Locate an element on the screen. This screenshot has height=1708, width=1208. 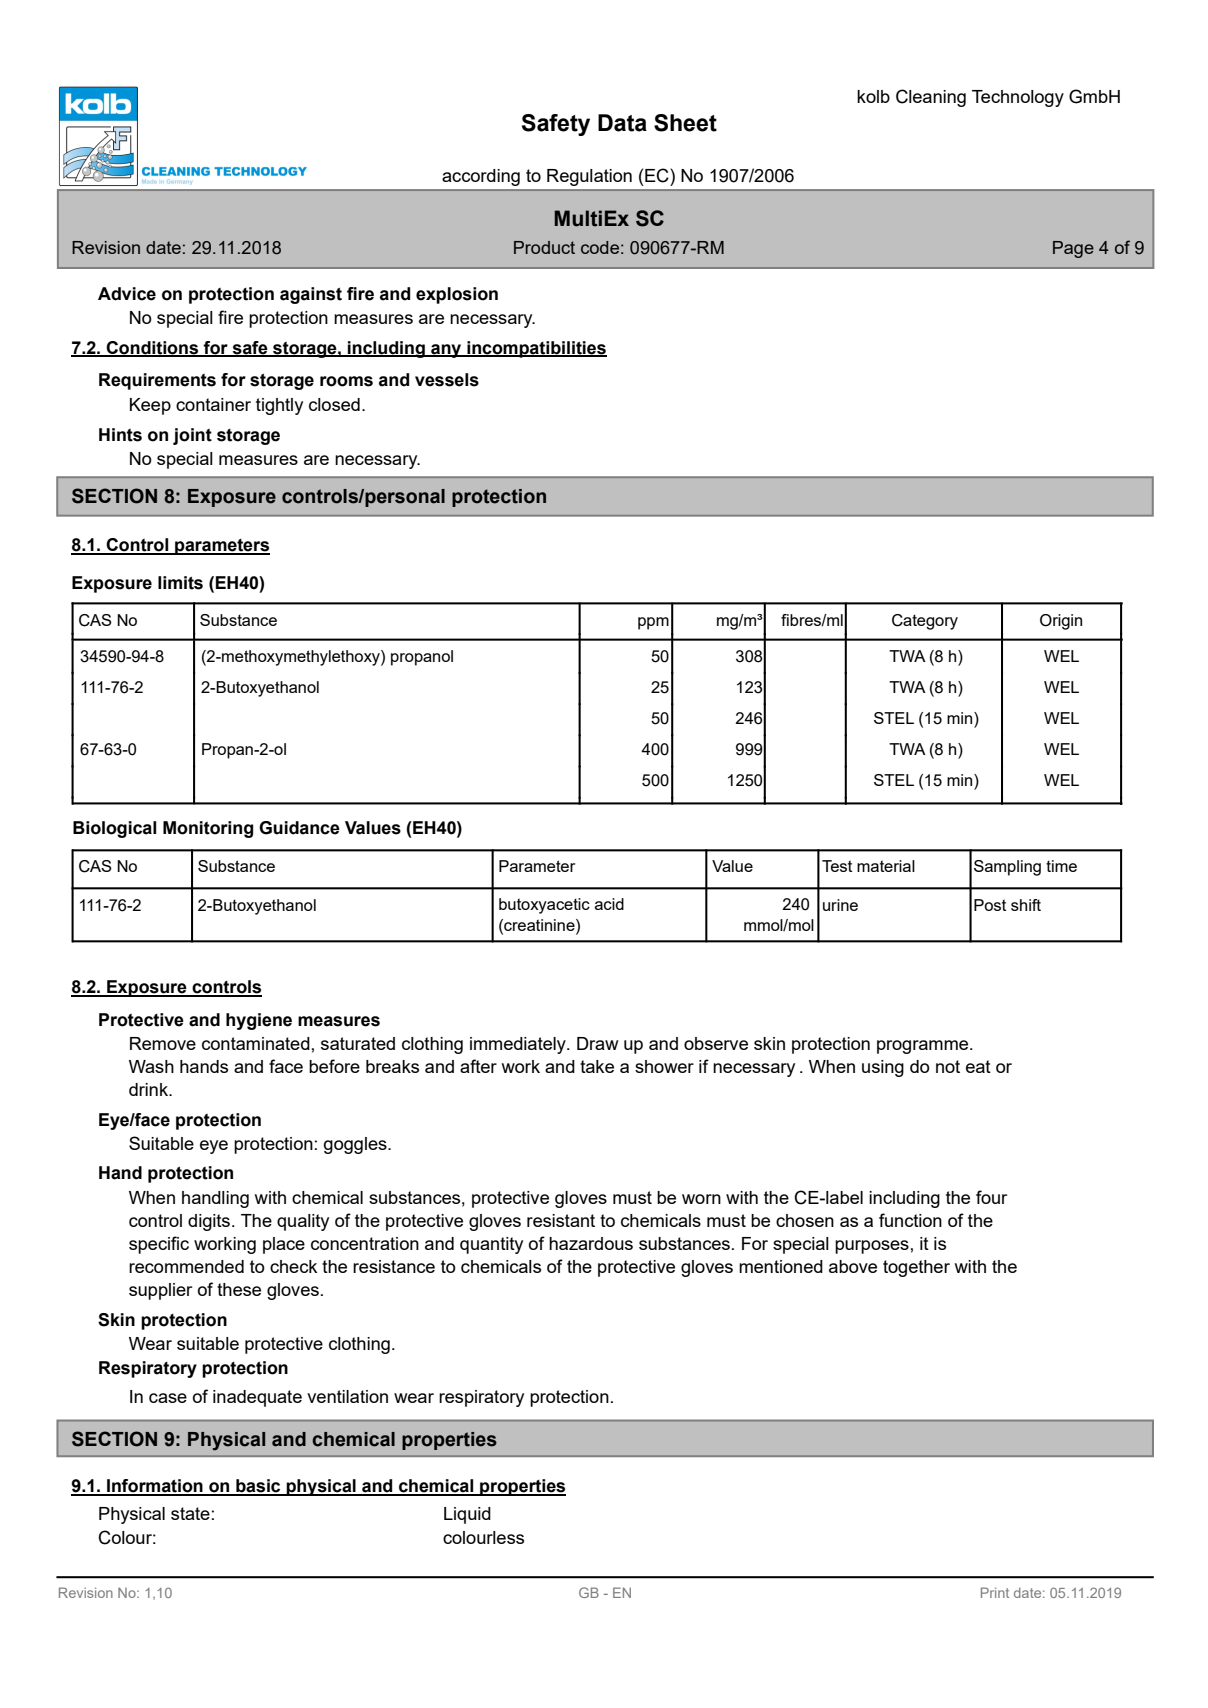
Category is located at coordinates (925, 622).
